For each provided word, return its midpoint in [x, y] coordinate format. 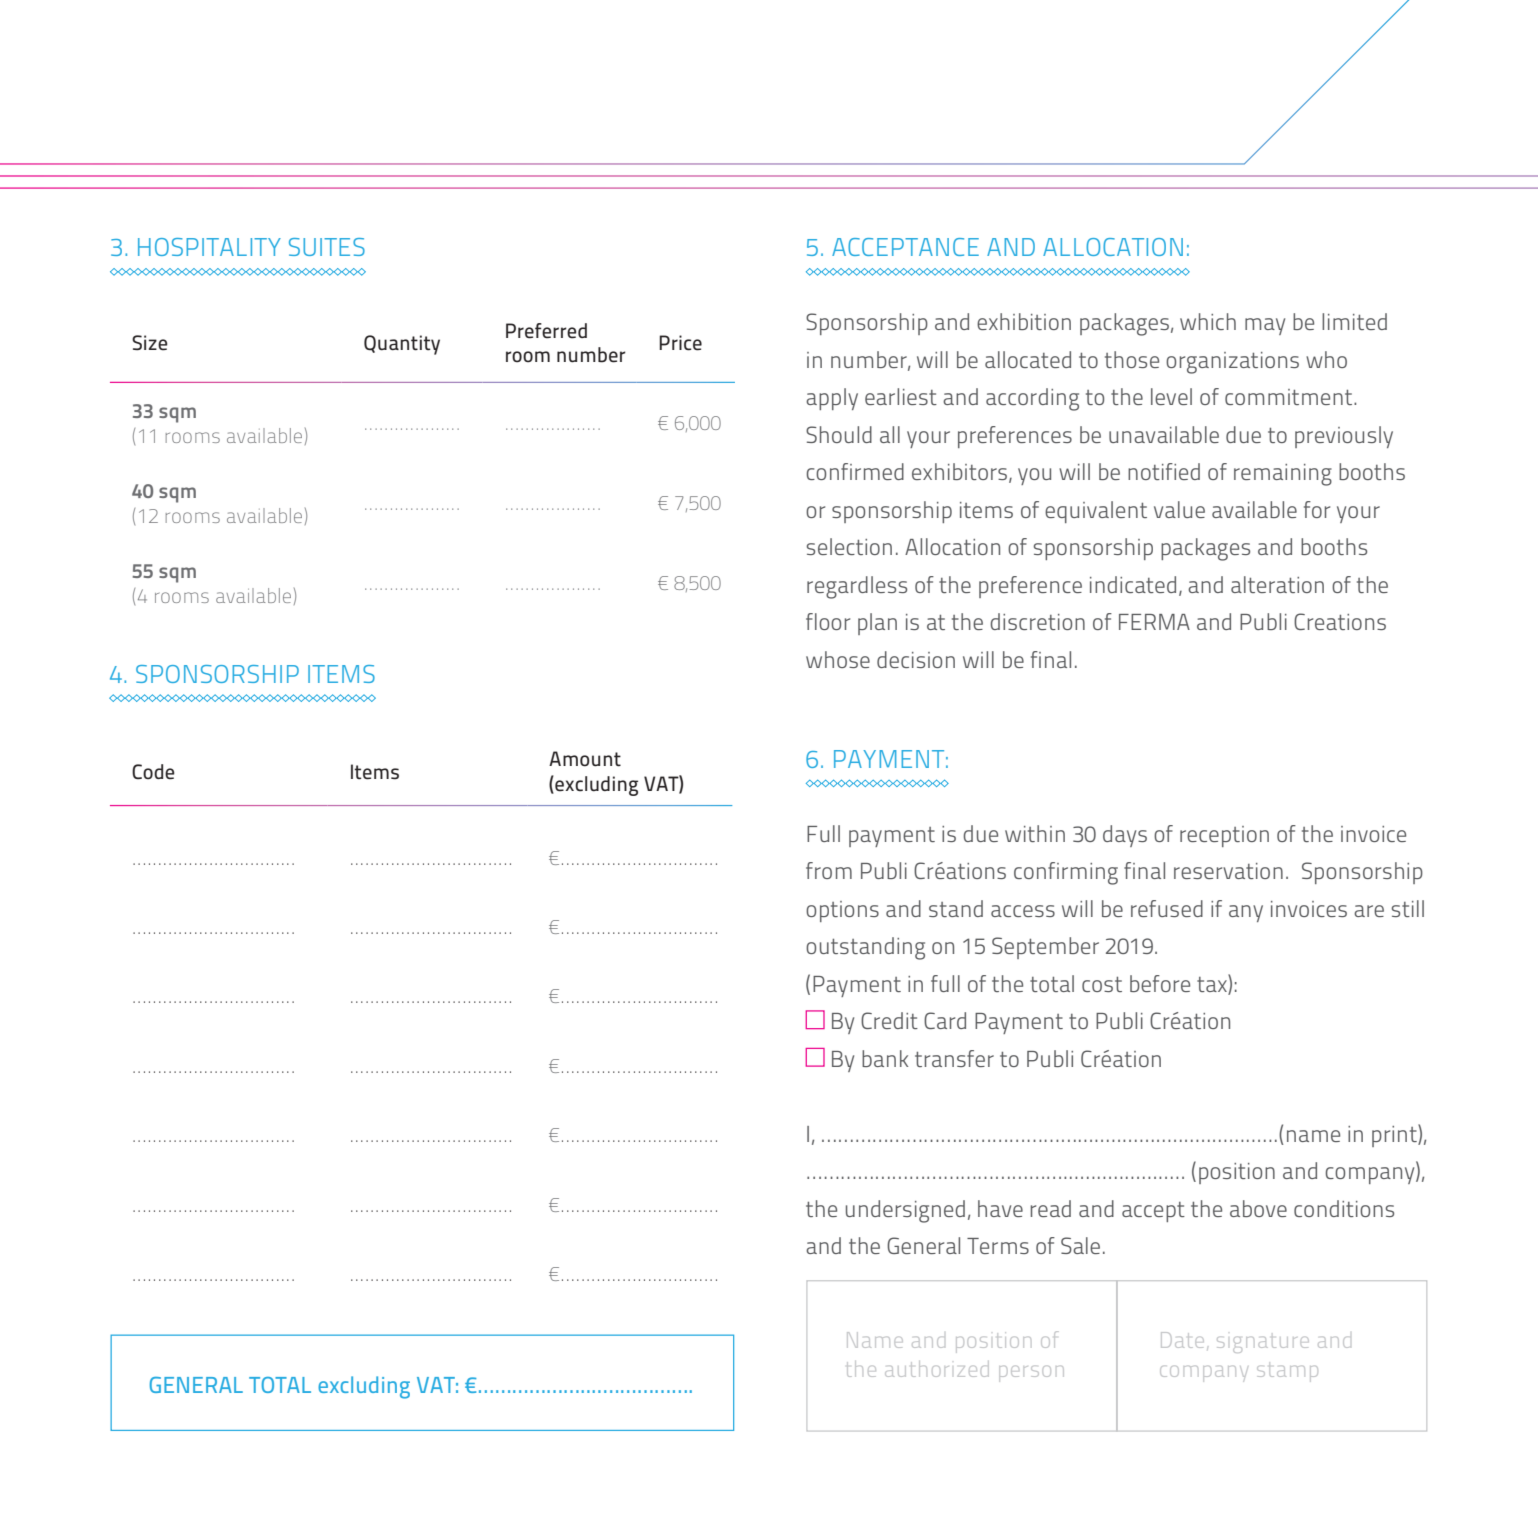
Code [153, 772]
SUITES [327, 247]
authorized [937, 1369]
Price [680, 343]
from [829, 870]
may [1265, 326]
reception [1224, 836]
